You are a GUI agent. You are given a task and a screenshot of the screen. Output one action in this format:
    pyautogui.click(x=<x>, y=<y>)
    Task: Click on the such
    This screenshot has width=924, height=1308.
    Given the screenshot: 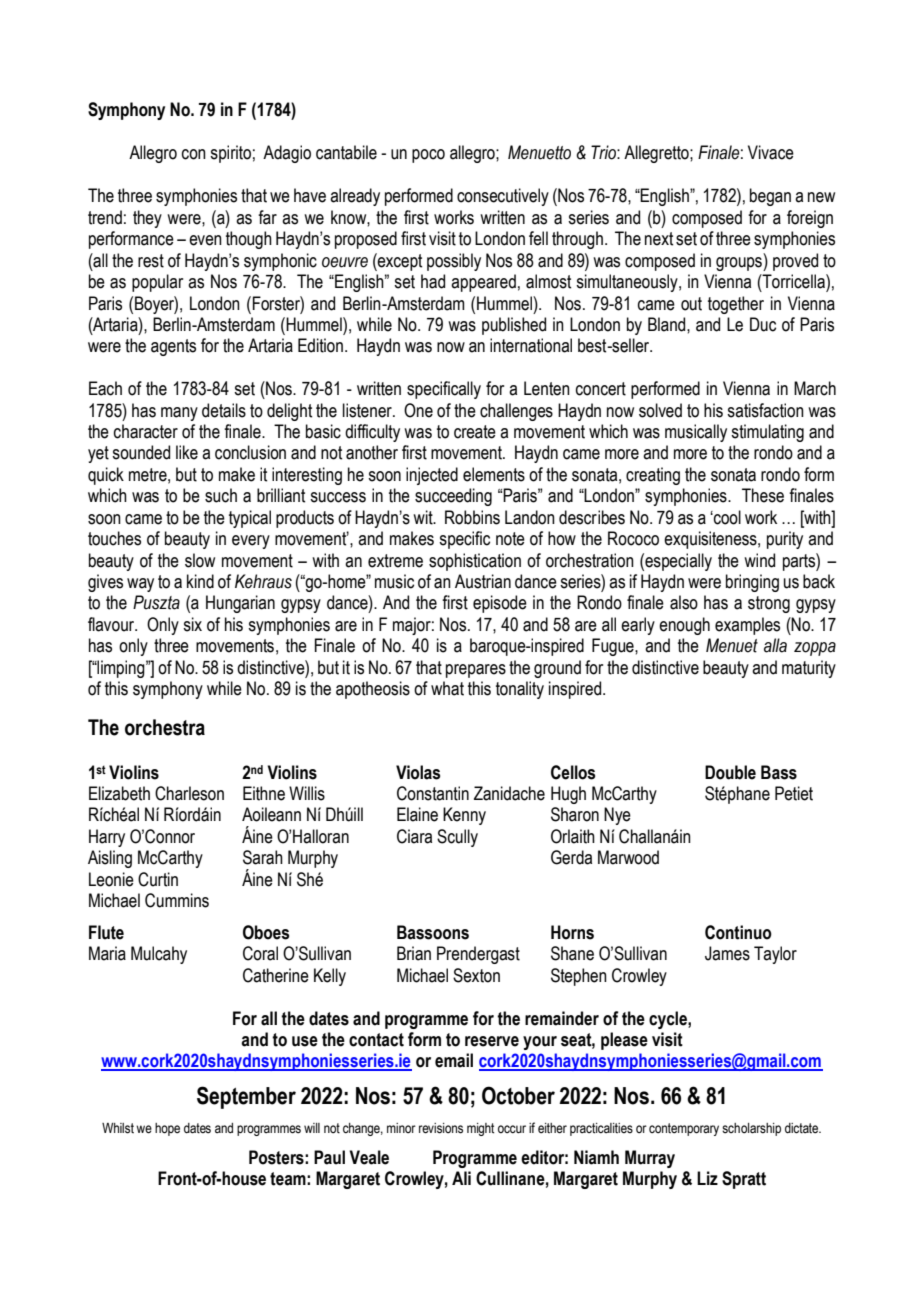 What is the action you would take?
    pyautogui.click(x=221, y=495)
